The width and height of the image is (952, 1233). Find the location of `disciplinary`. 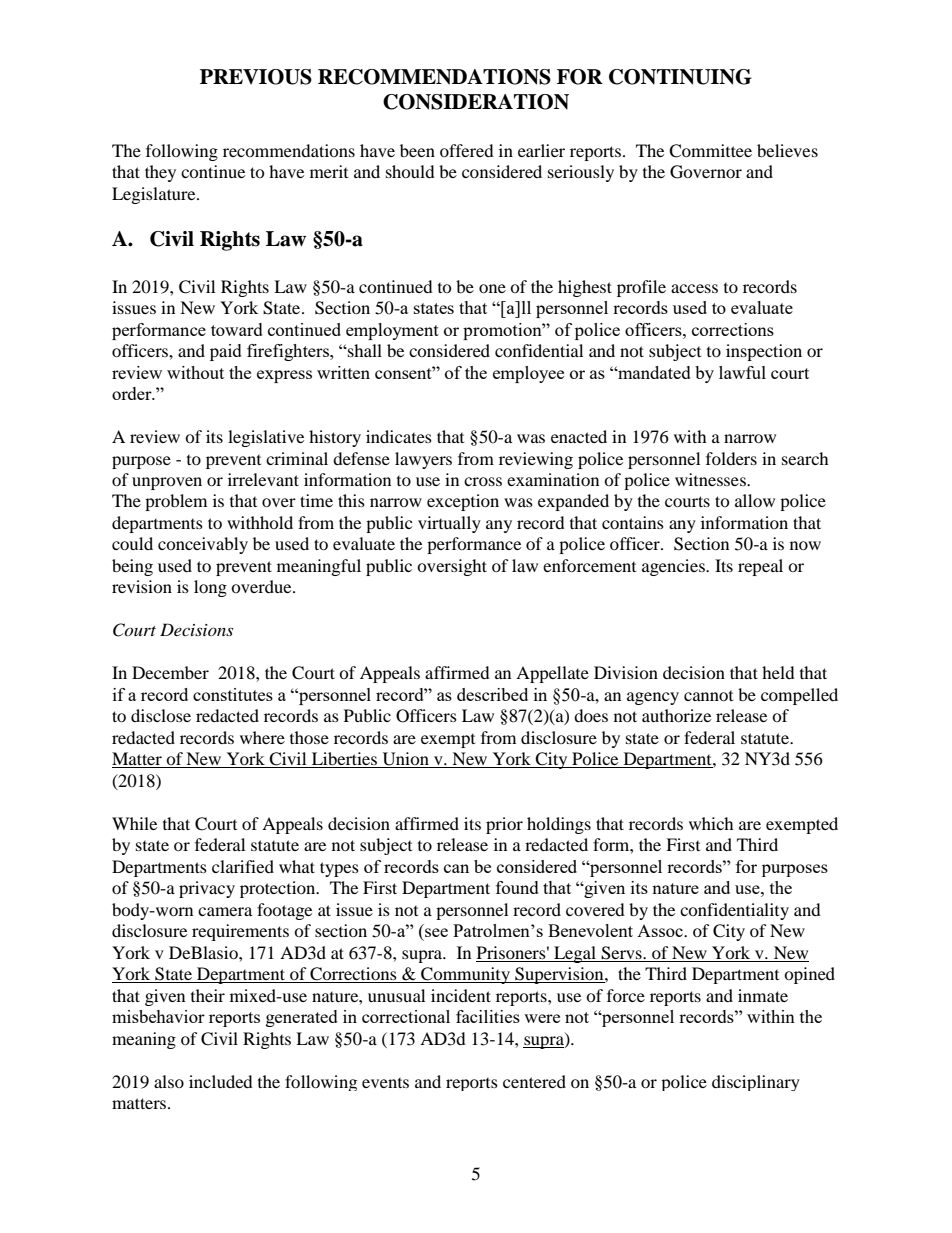

disciplinary is located at coordinates (756, 1083).
